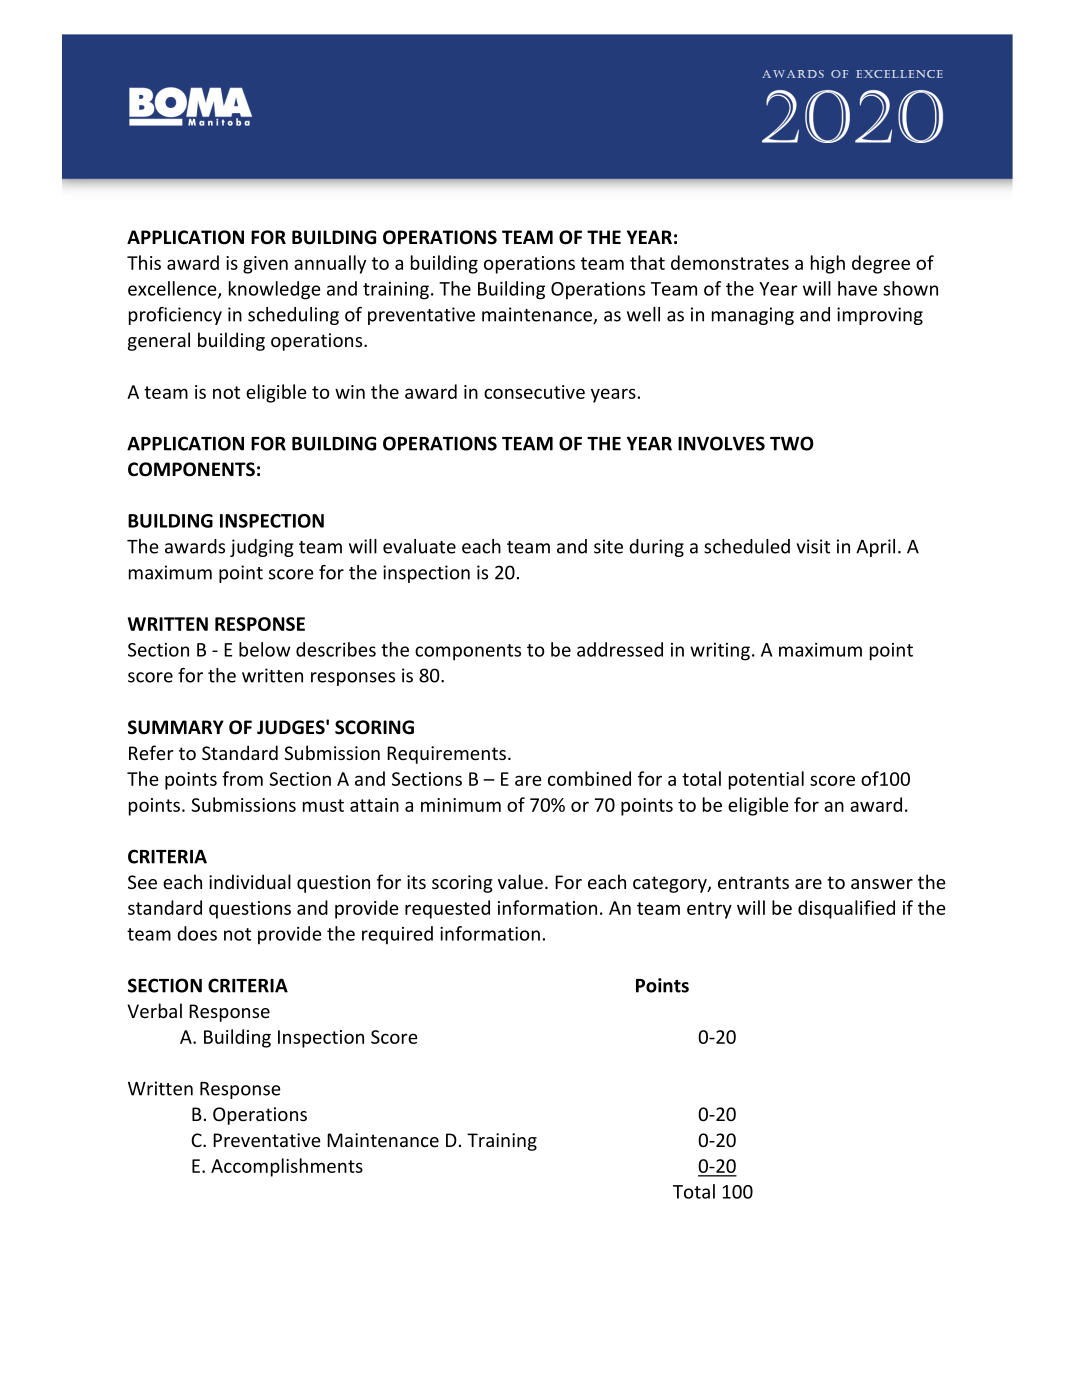 Image resolution: width=1078 pixels, height=1395 pixels. What do you see at coordinates (846, 909) in the page?
I see `disqualified` at bounding box center [846, 909].
